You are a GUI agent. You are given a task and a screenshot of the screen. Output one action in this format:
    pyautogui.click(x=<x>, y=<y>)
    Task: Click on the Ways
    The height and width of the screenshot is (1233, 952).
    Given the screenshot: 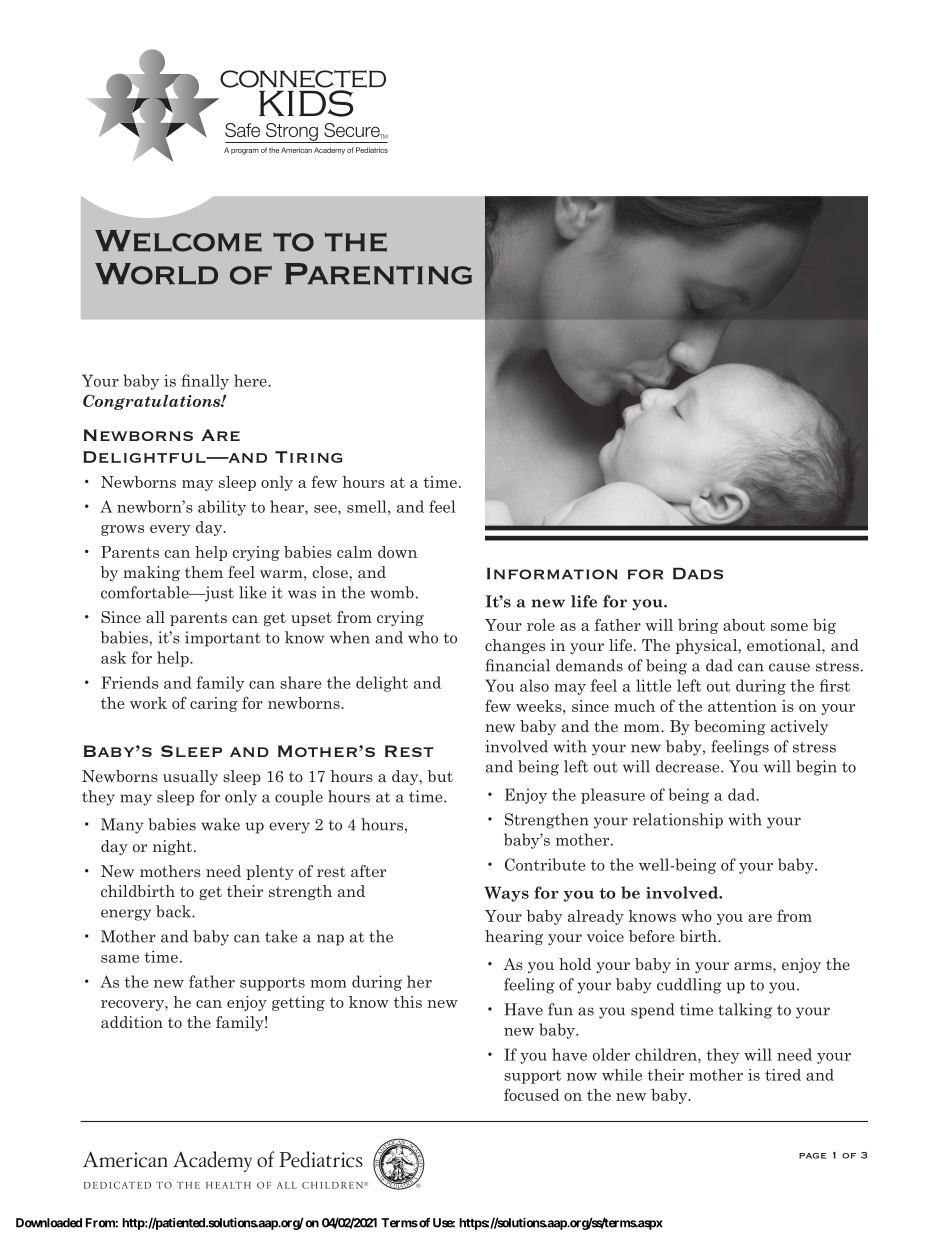 What is the action you would take?
    pyautogui.click(x=506, y=894)
